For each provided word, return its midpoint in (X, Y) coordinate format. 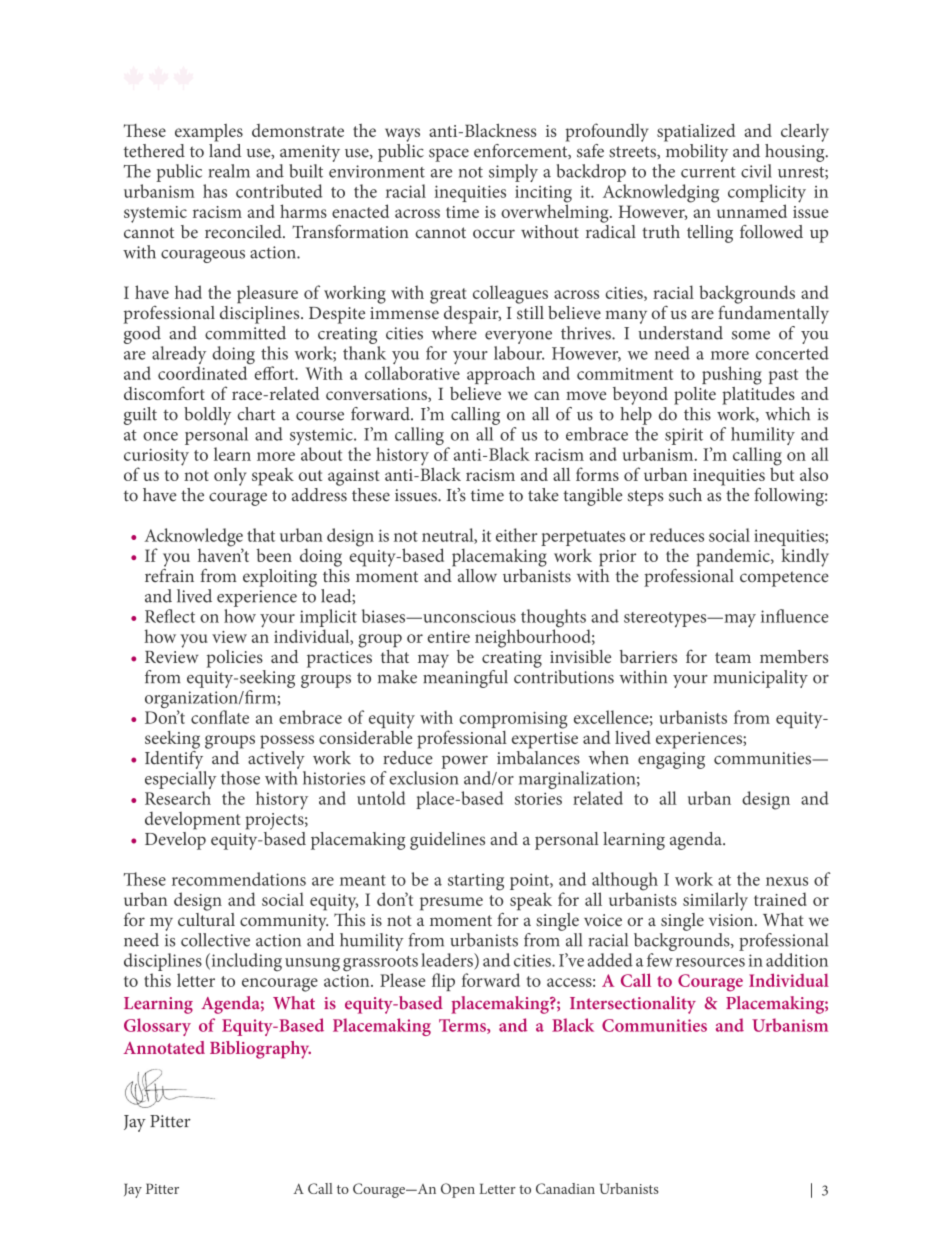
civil (756, 171)
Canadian (565, 1188)
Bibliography (260, 1050)
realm (229, 171)
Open (458, 1190)
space (449, 155)
